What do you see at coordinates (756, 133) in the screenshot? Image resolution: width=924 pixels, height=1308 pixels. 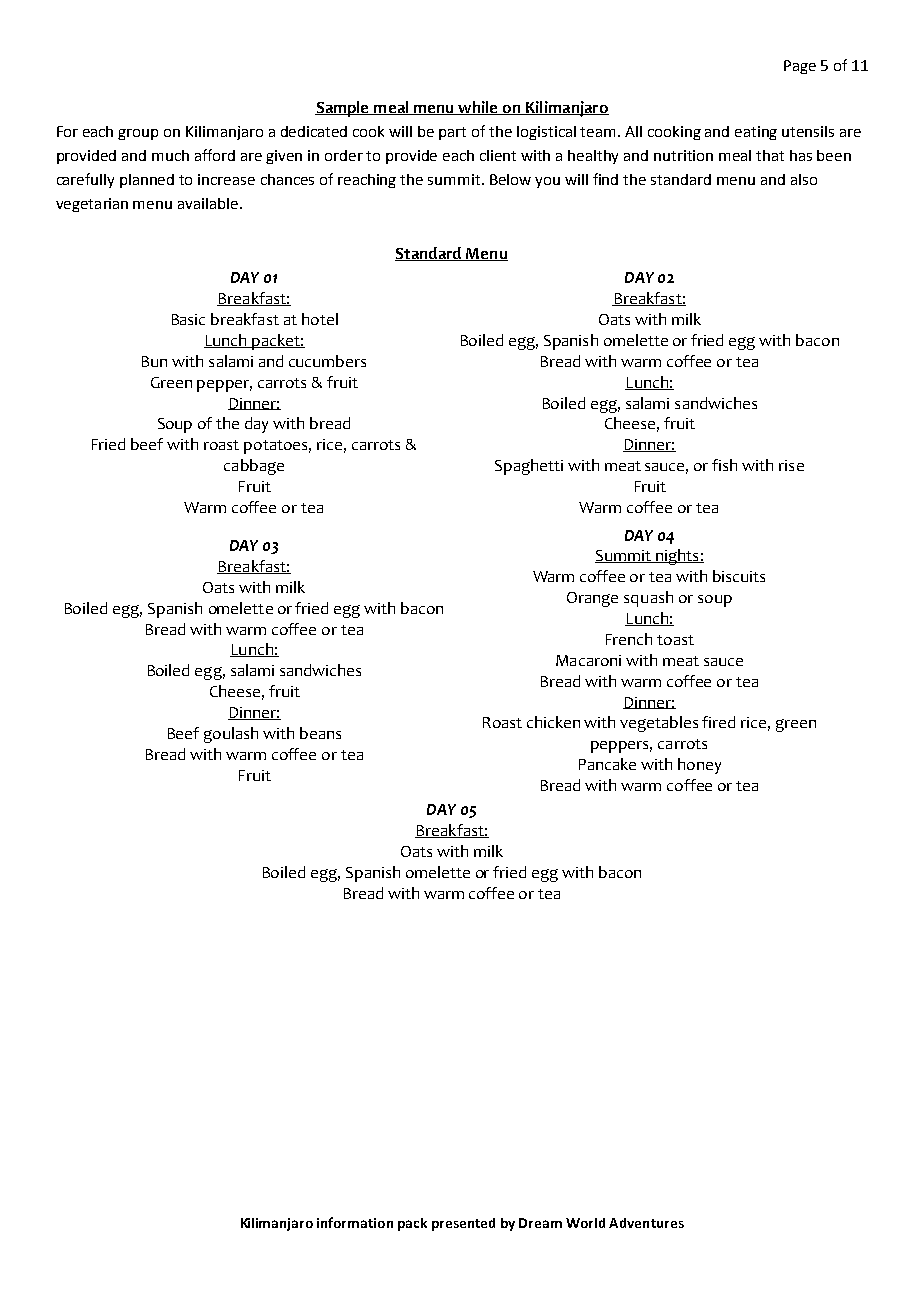 I see `eating` at bounding box center [756, 133].
